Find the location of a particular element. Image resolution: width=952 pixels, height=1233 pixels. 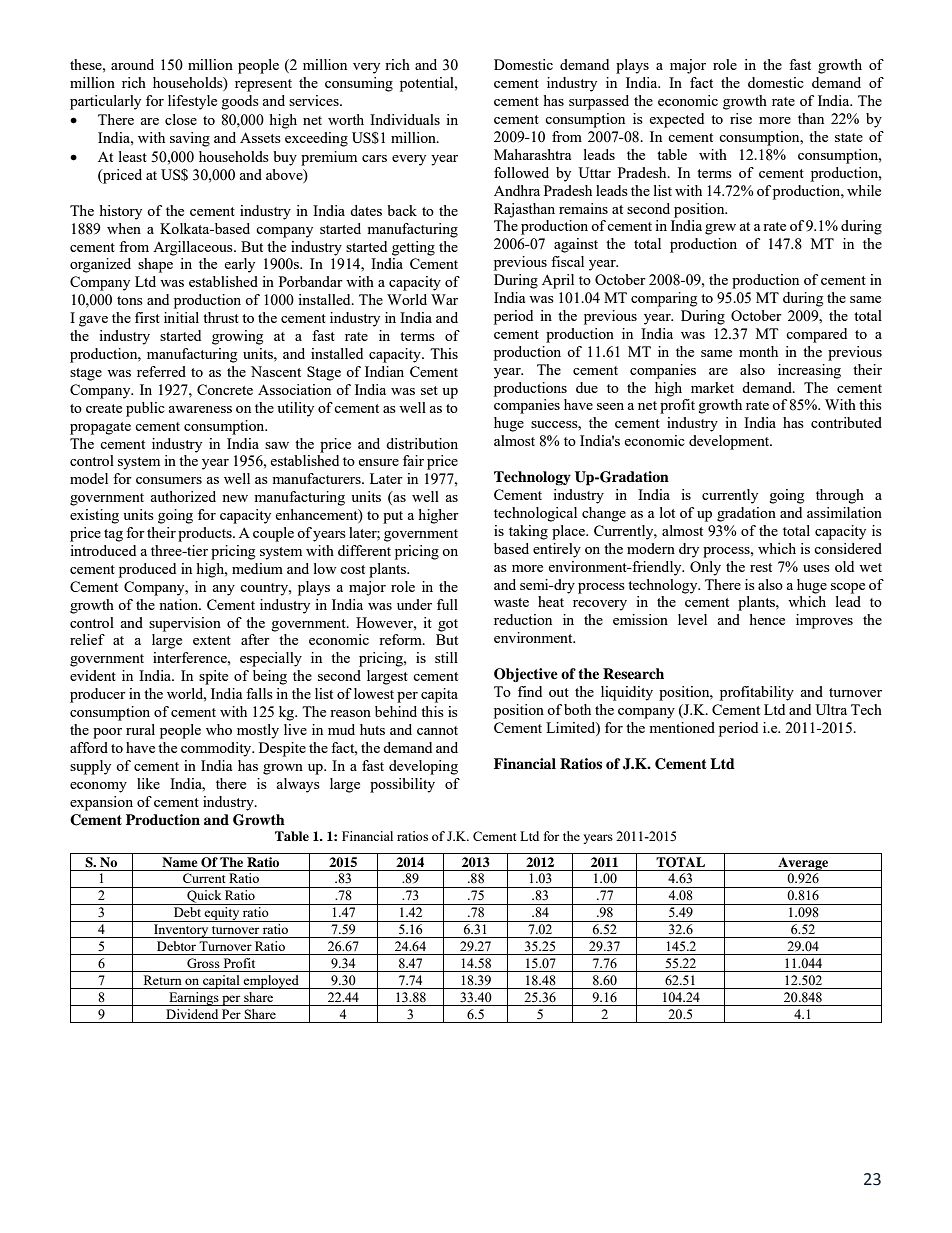

taking is located at coordinates (528, 532).
